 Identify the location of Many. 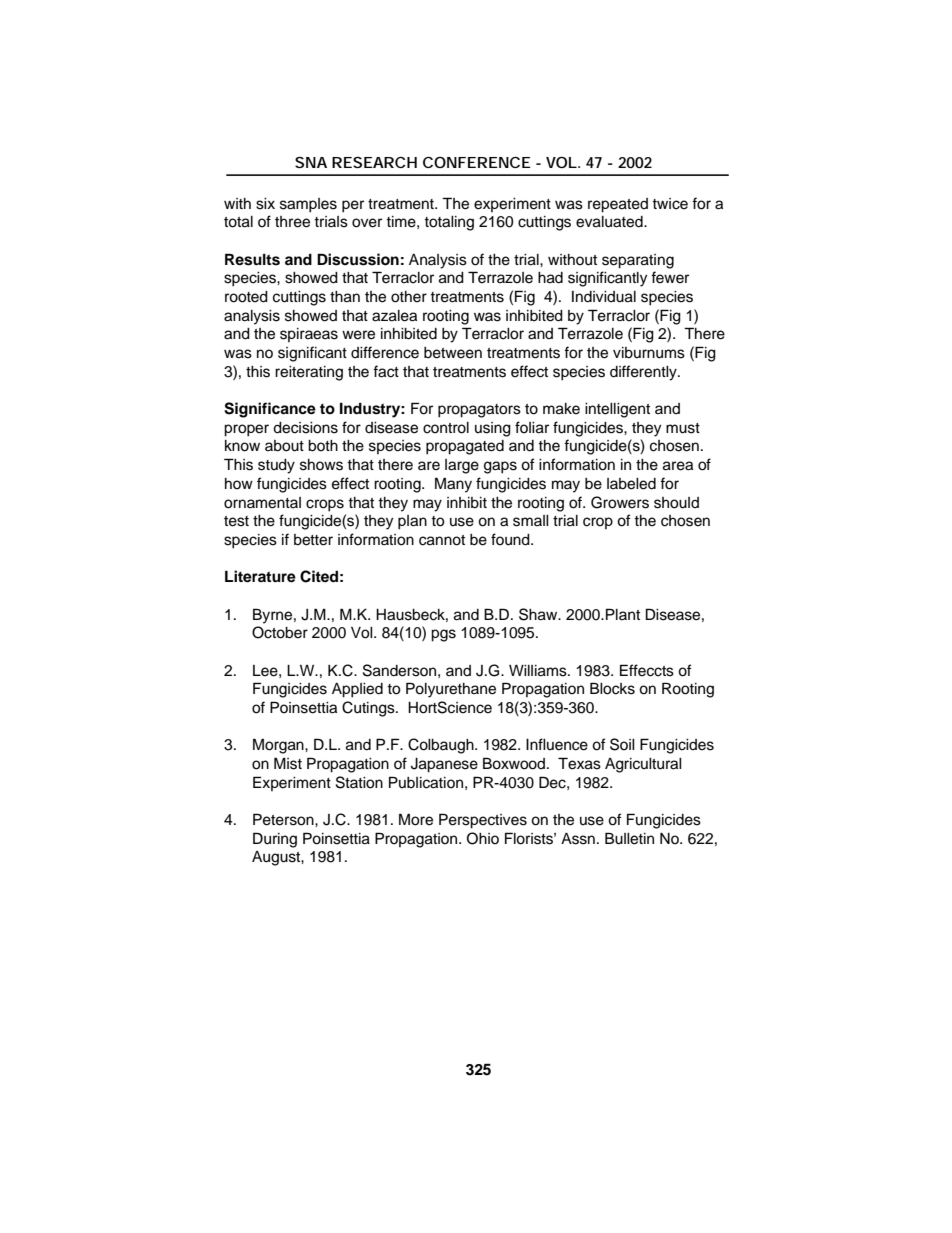
(453, 485).
